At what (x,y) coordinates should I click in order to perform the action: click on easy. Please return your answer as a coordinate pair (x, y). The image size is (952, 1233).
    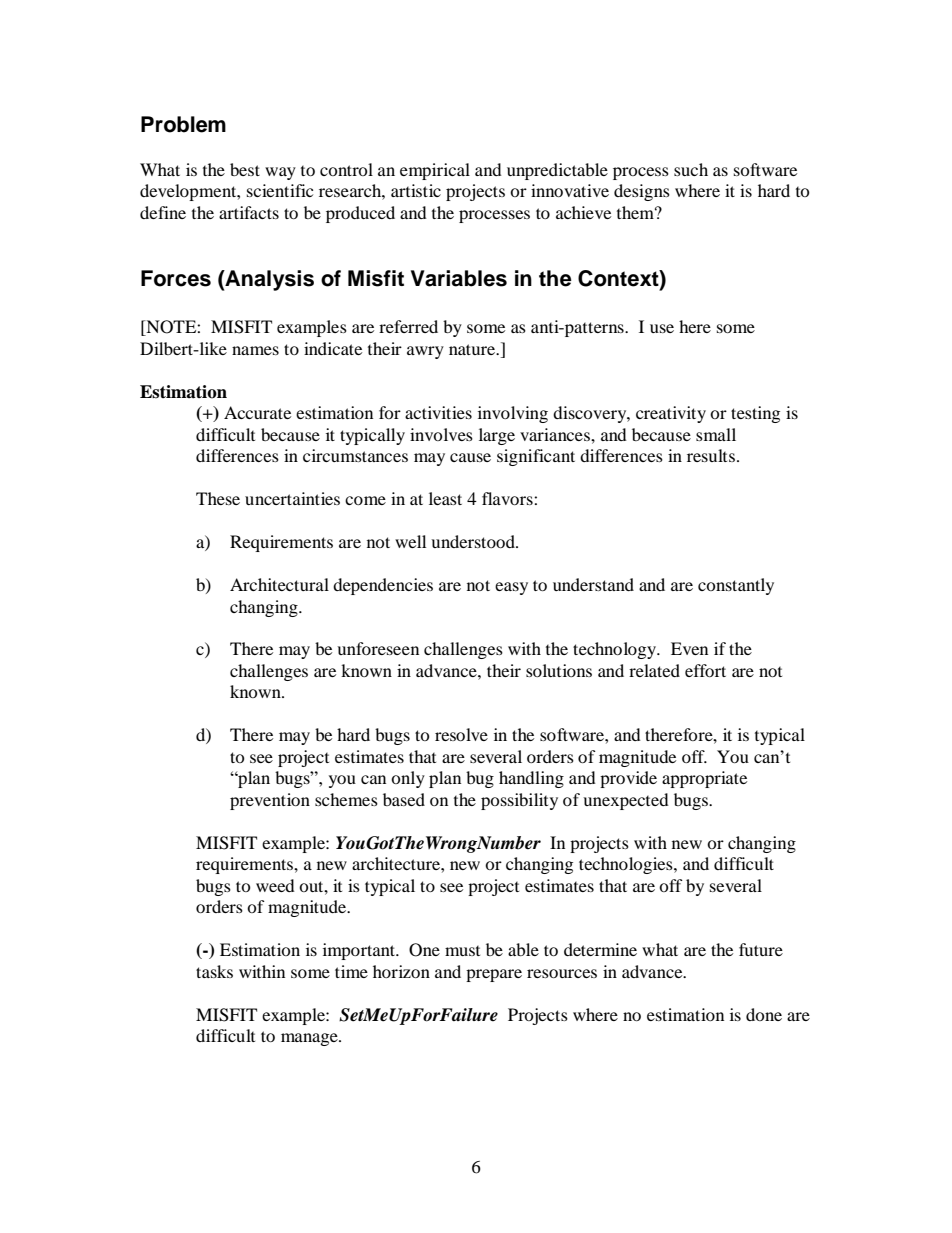
    Looking at the image, I should click on (511, 588).
